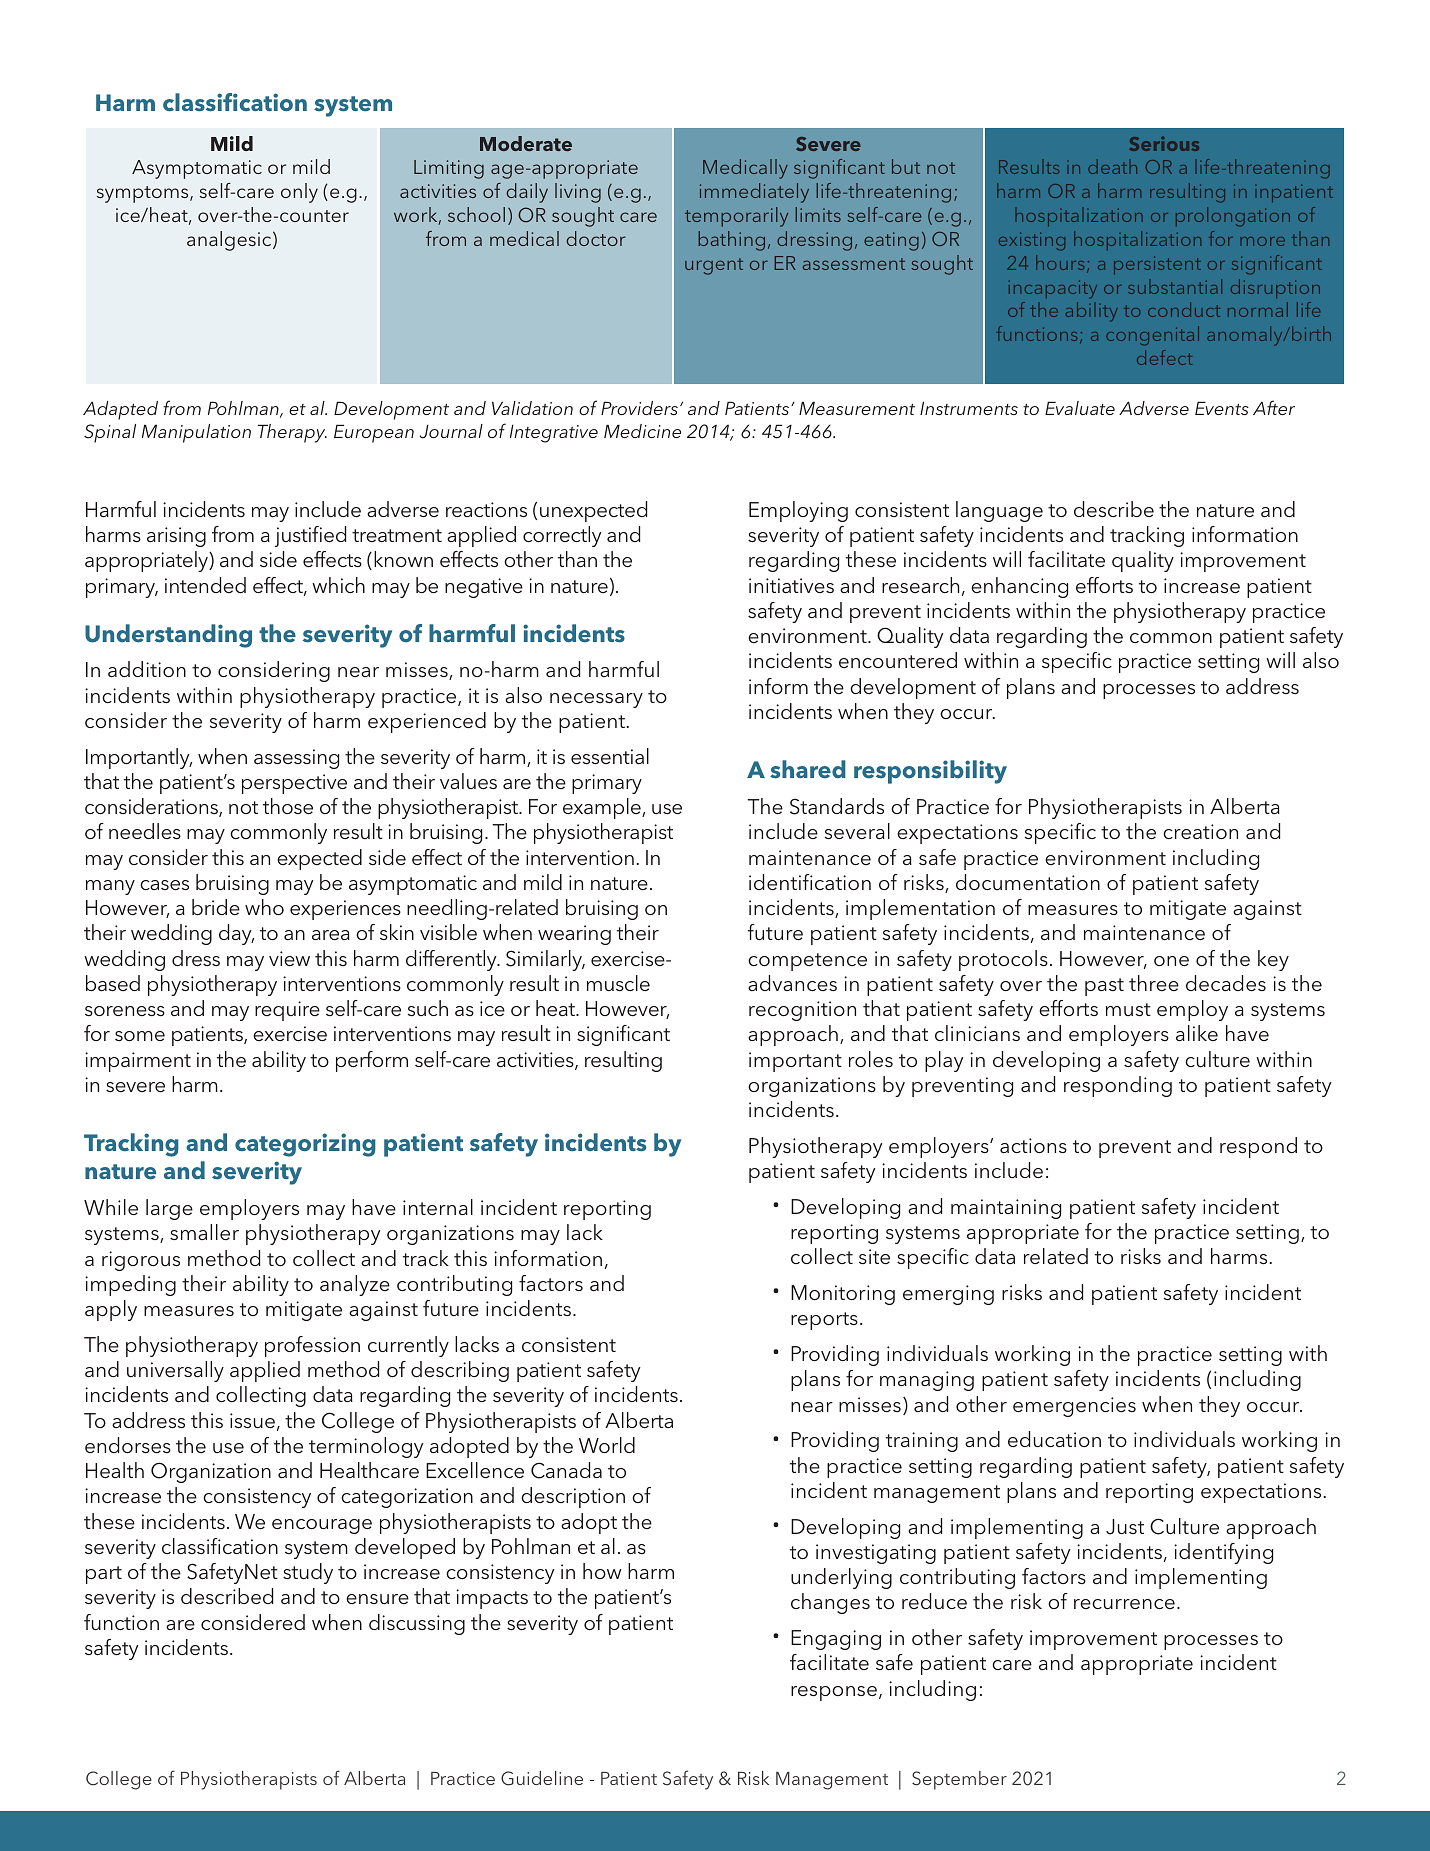 The image size is (1430, 1851). What do you see at coordinates (736, 217) in the document?
I see `temporarily` at bounding box center [736, 217].
